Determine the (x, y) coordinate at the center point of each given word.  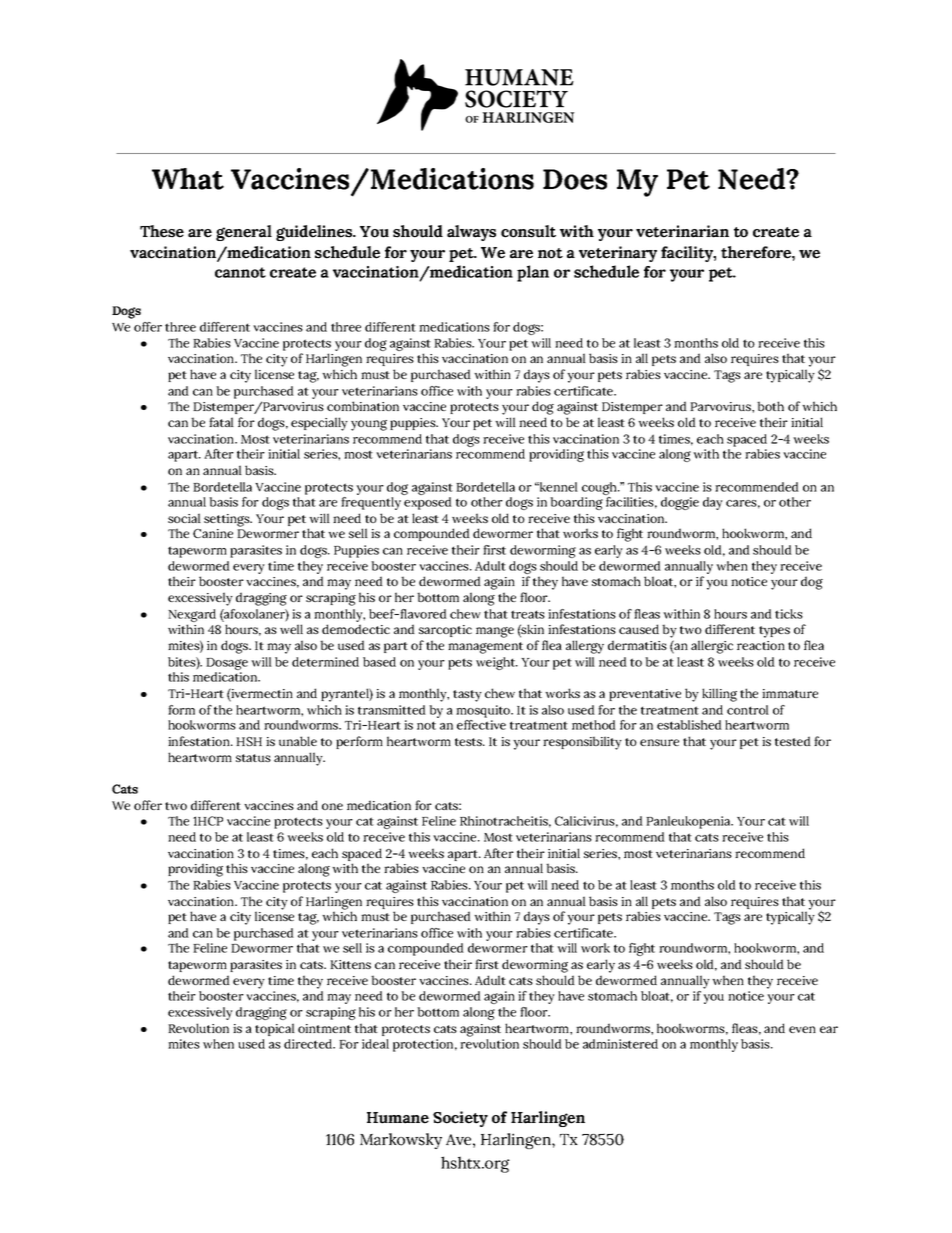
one (332, 806)
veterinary (618, 254)
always (471, 233)
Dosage (227, 665)
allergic (712, 647)
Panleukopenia (689, 822)
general (244, 233)
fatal (221, 422)
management (485, 648)
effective (481, 725)
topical (275, 1029)
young (369, 425)
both (770, 406)
